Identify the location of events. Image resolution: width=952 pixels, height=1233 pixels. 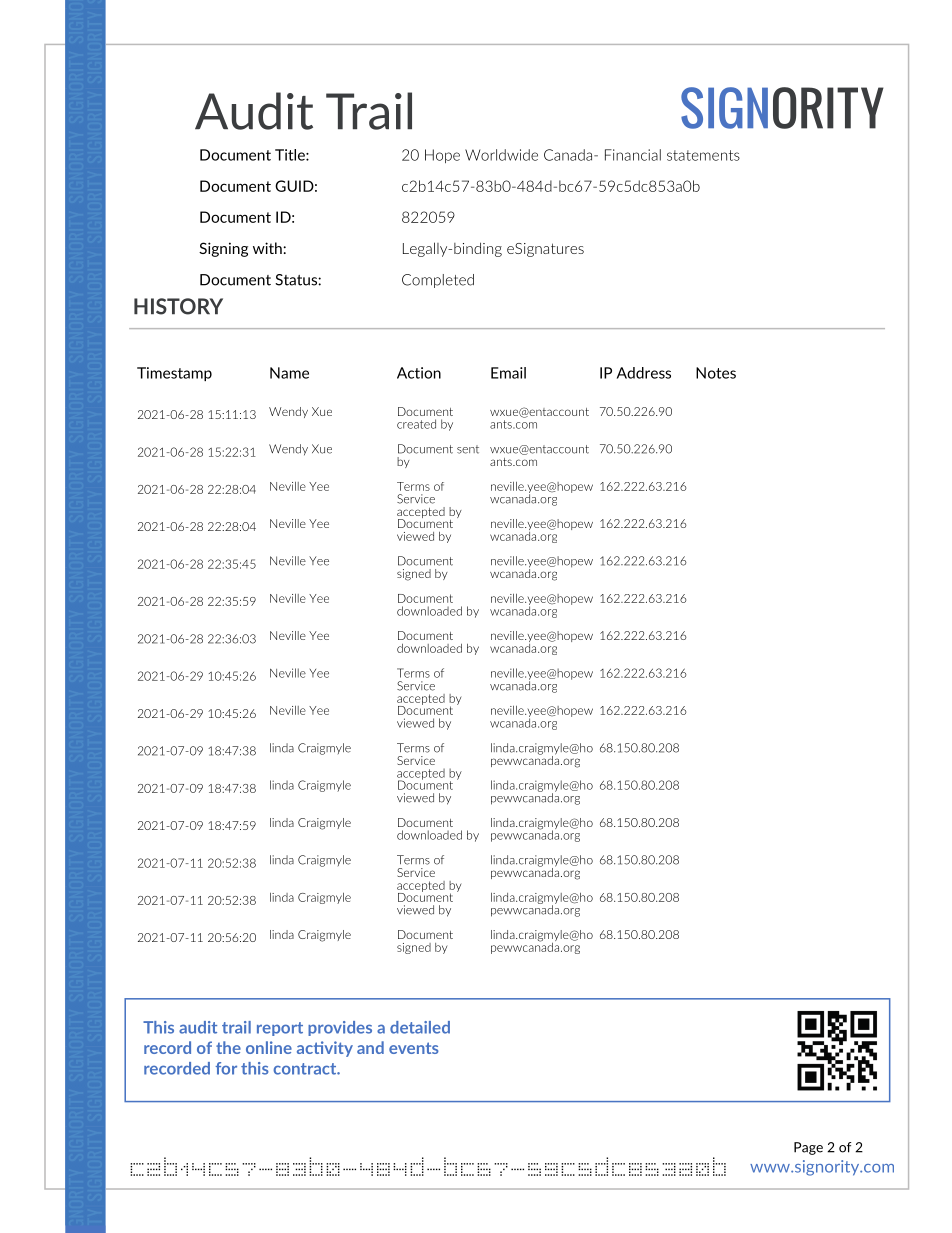
(414, 1048).
